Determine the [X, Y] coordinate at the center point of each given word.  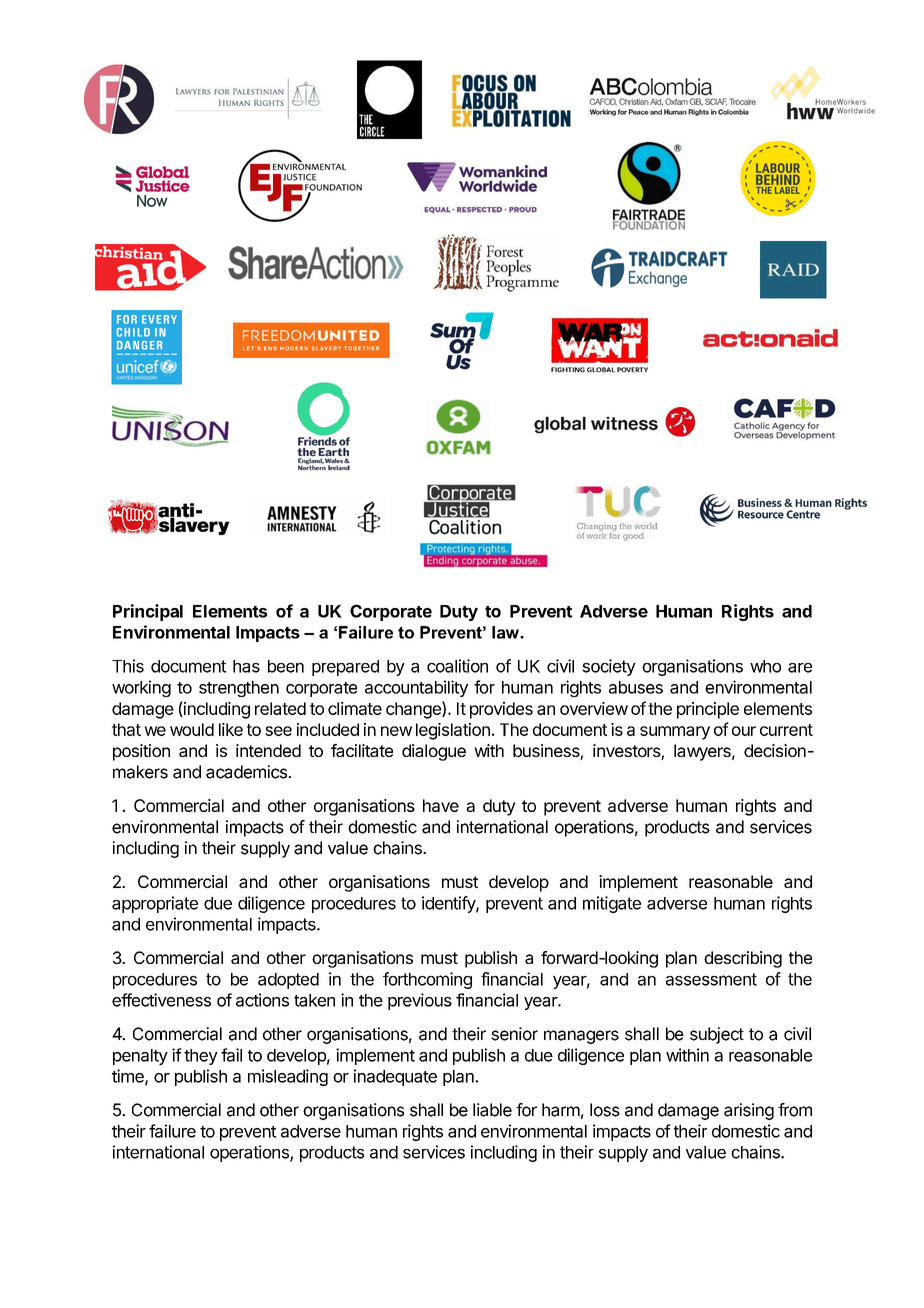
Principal [148, 612]
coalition [457, 666]
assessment [711, 979]
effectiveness [161, 1000]
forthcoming [427, 980]
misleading [288, 1077]
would [192, 729]
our [744, 731]
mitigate [612, 904]
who [765, 666]
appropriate [155, 904]
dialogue [434, 752]
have [441, 805]
